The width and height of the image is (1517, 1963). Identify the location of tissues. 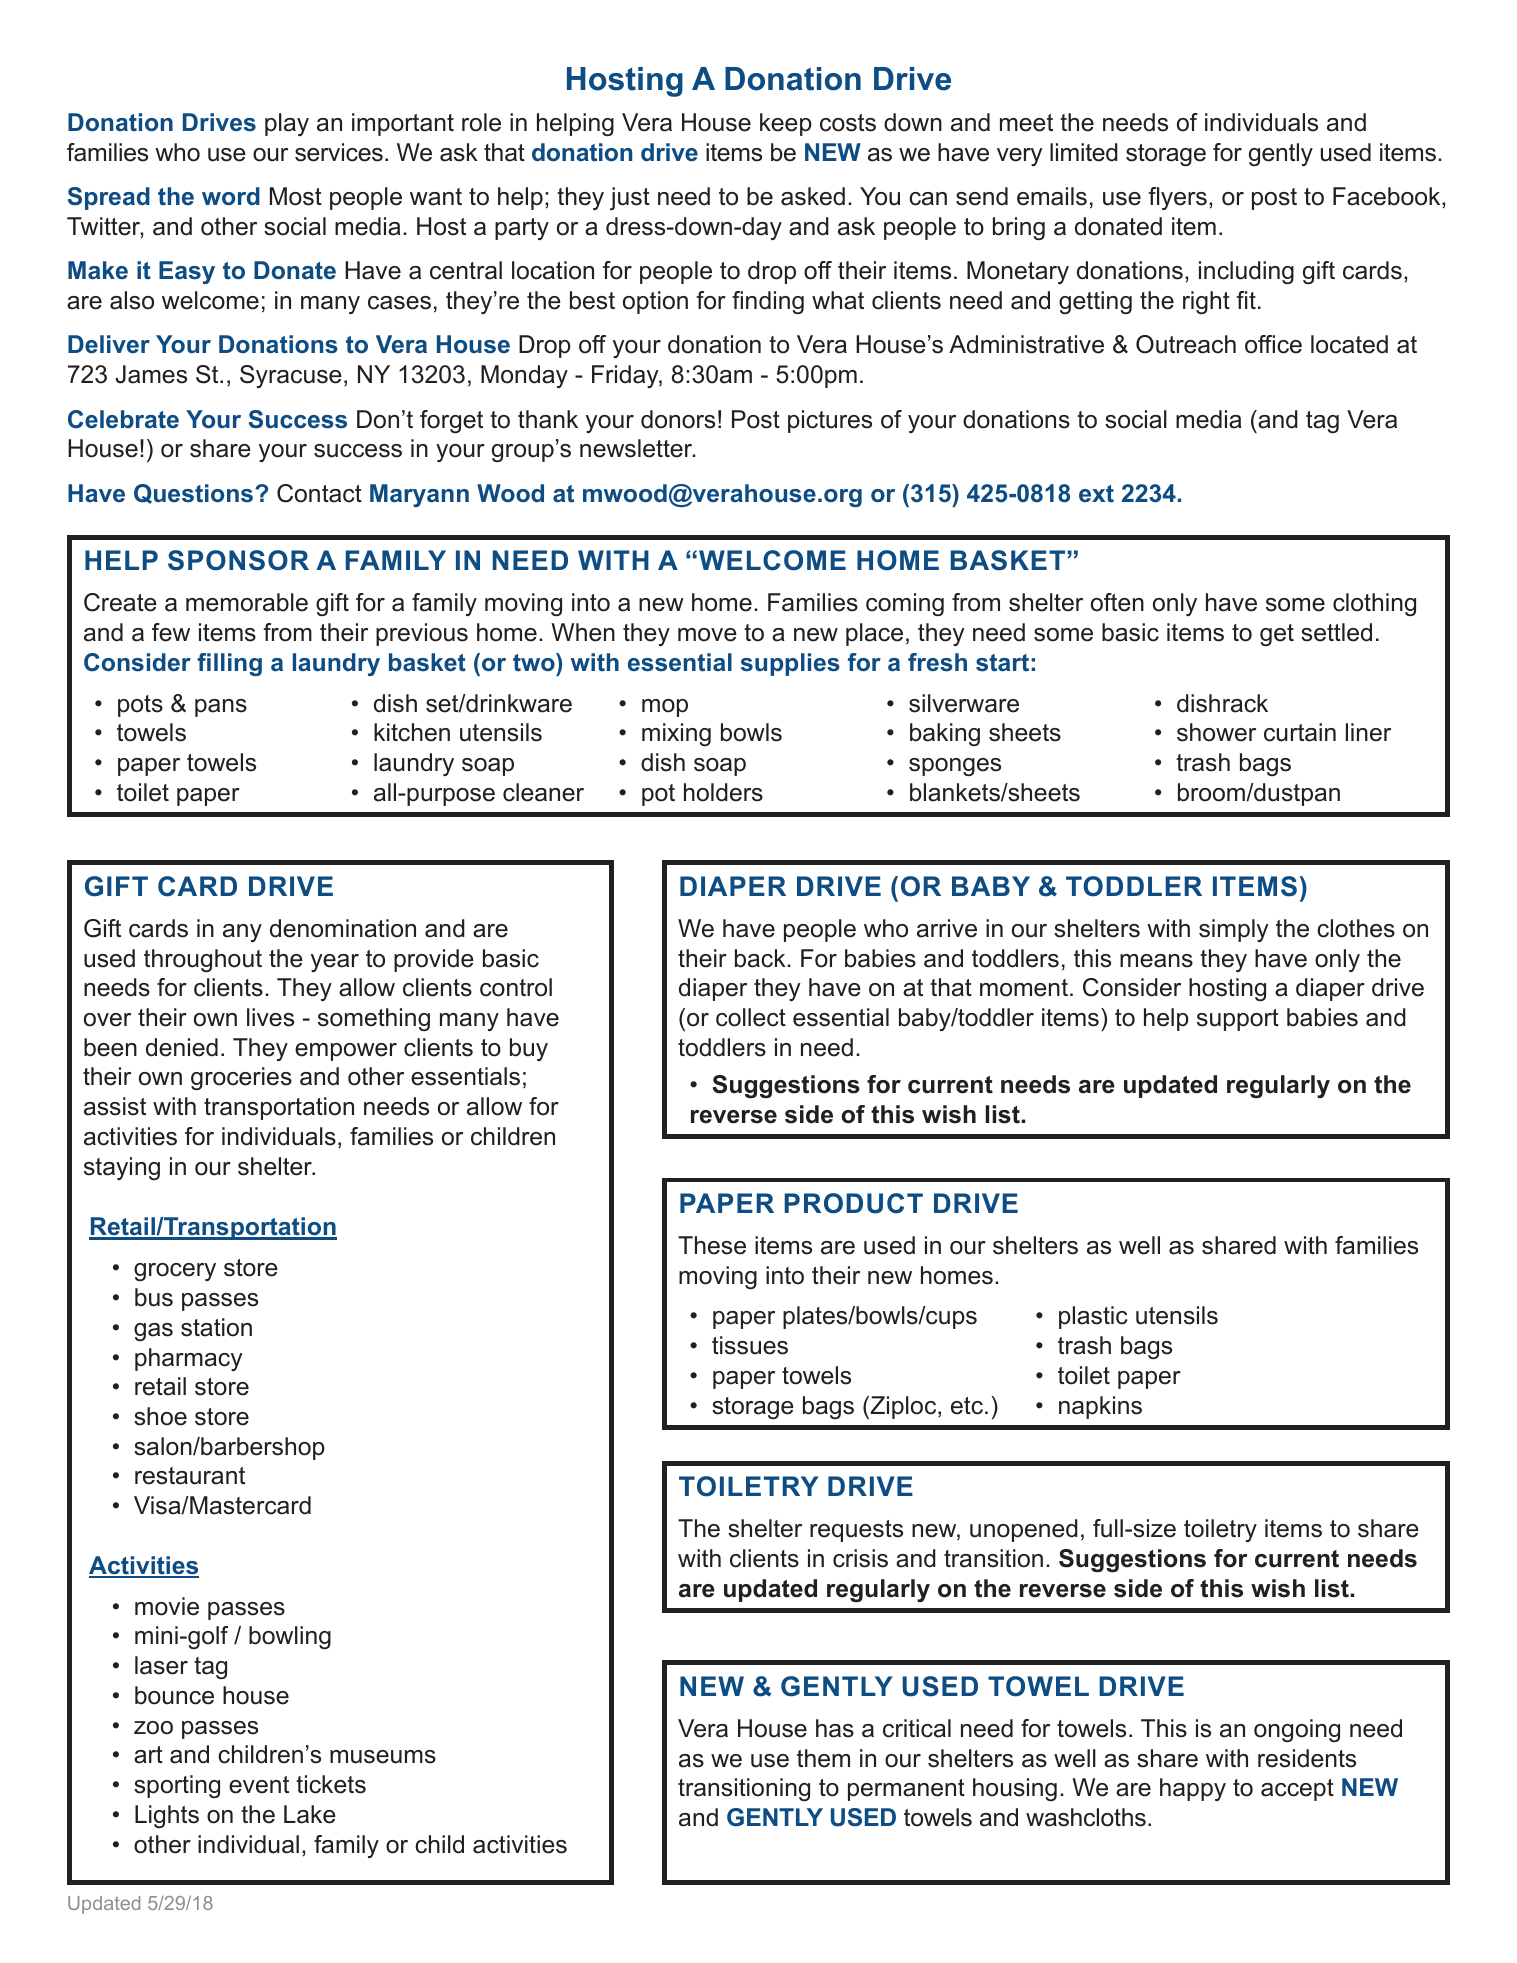
(750, 1345).
